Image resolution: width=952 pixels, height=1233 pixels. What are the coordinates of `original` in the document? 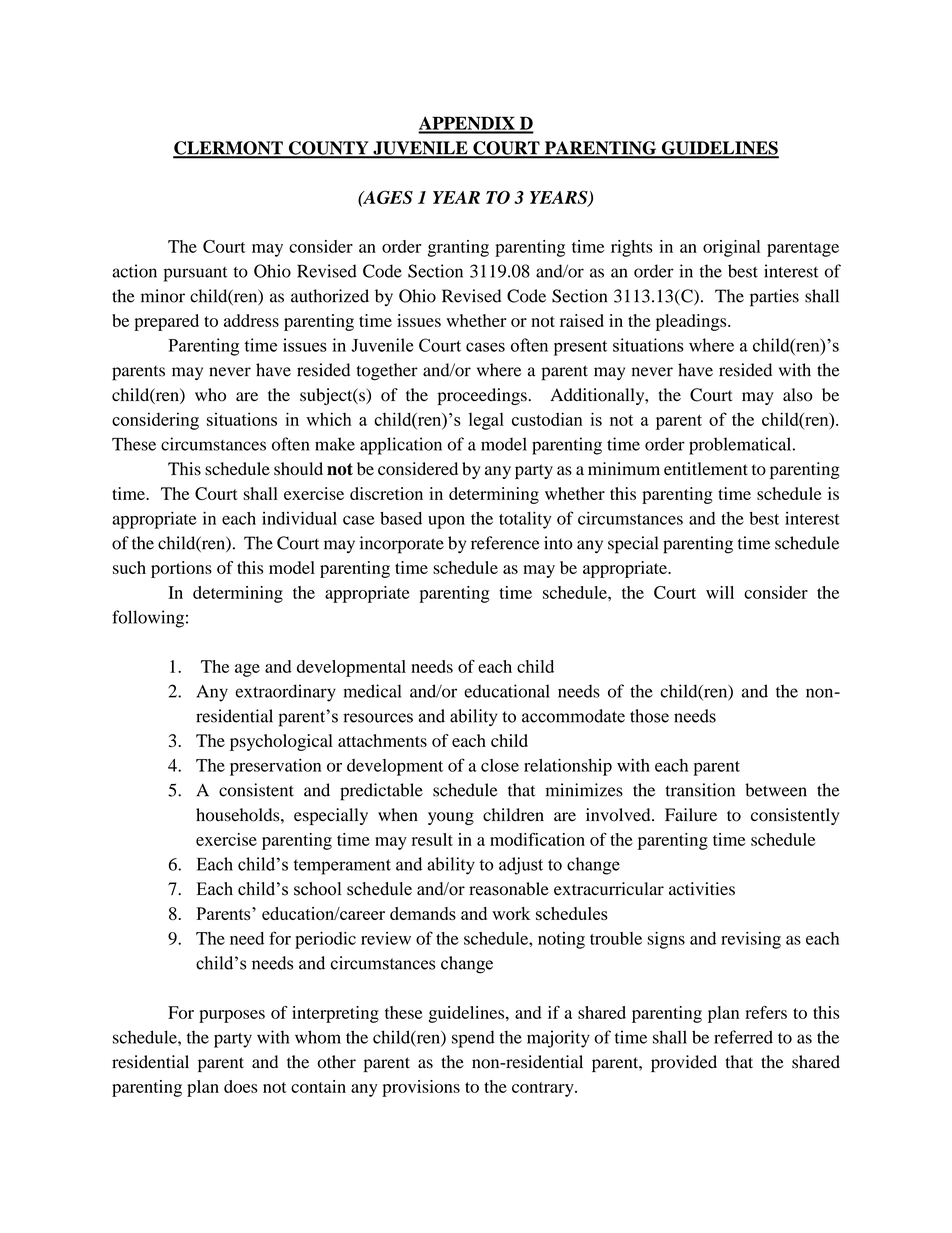 It's located at (732, 248).
